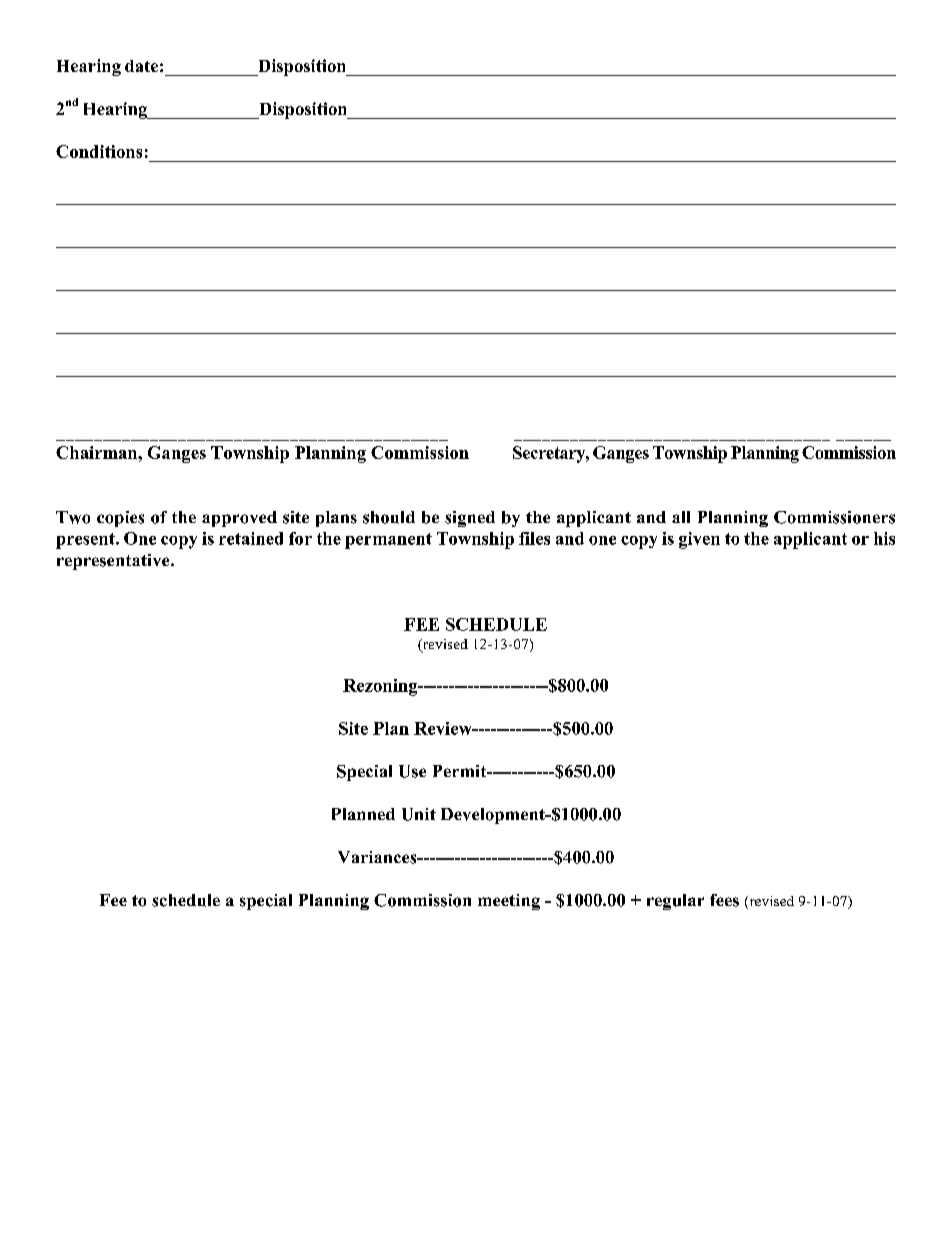 The width and height of the image is (952, 1233). Describe the element at coordinates (412, 771) in the image. I see `Use` at that location.
